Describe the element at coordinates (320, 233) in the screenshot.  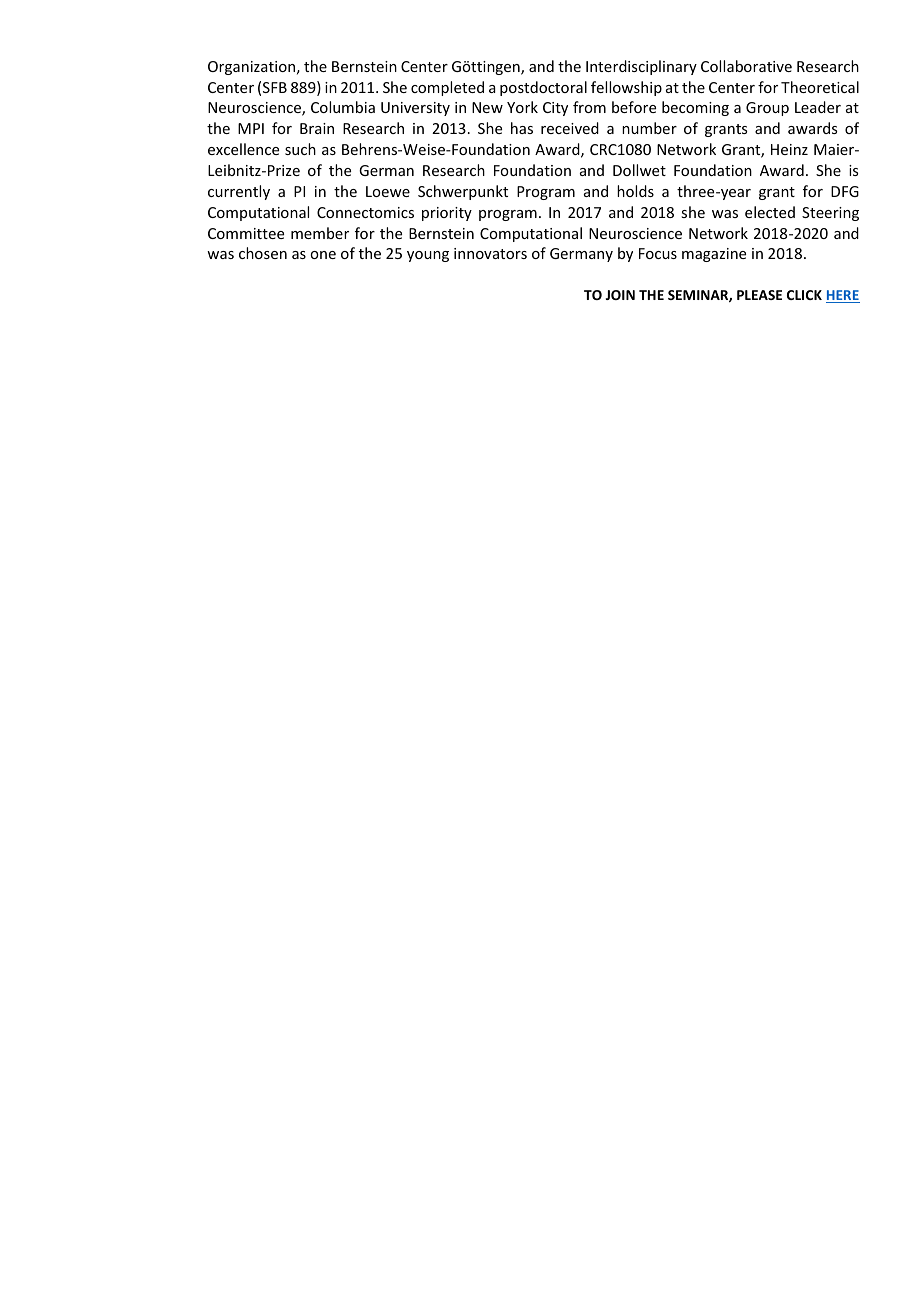
I see `member` at that location.
